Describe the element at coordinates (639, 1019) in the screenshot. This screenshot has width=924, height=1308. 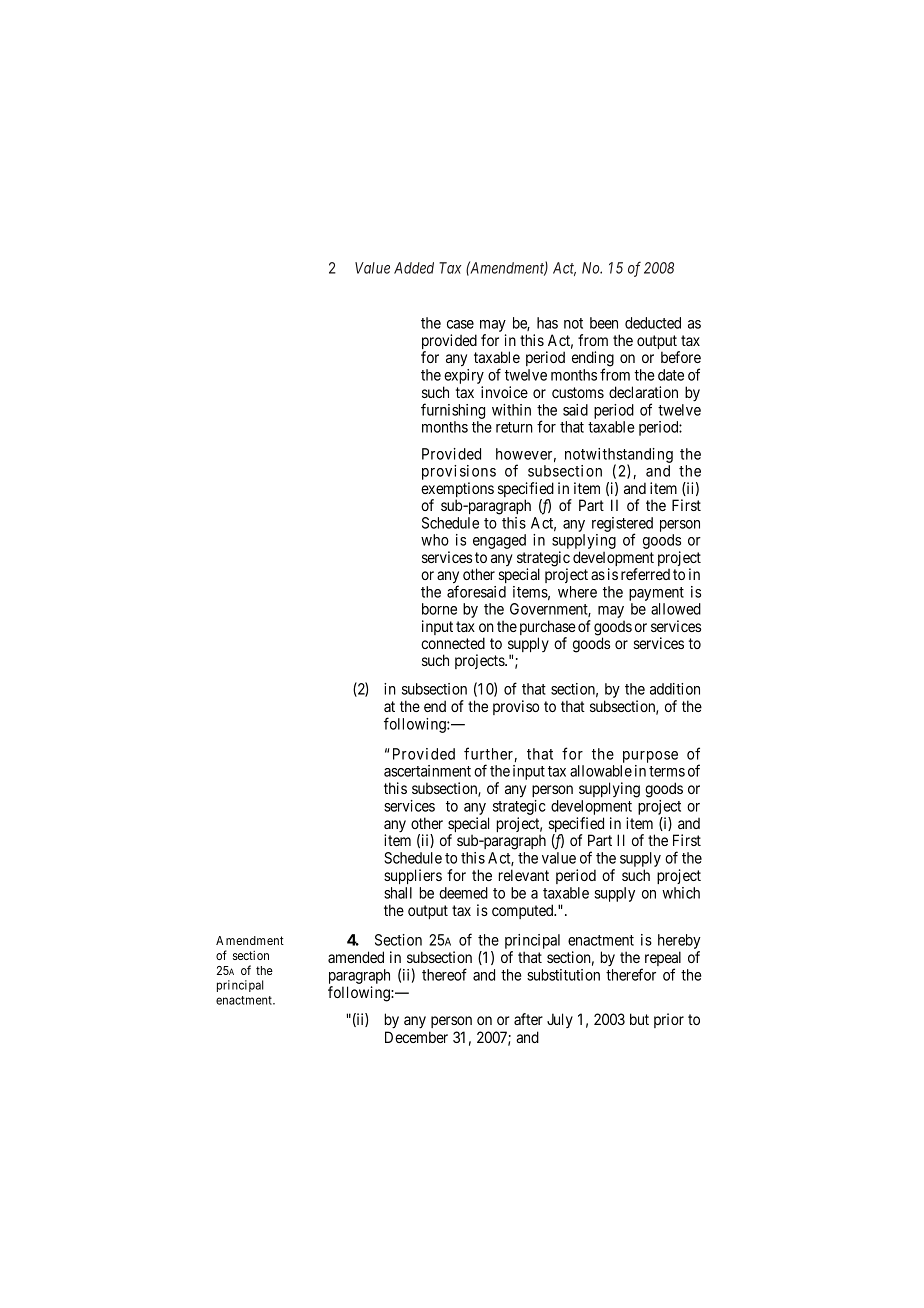
I see `but` at that location.
